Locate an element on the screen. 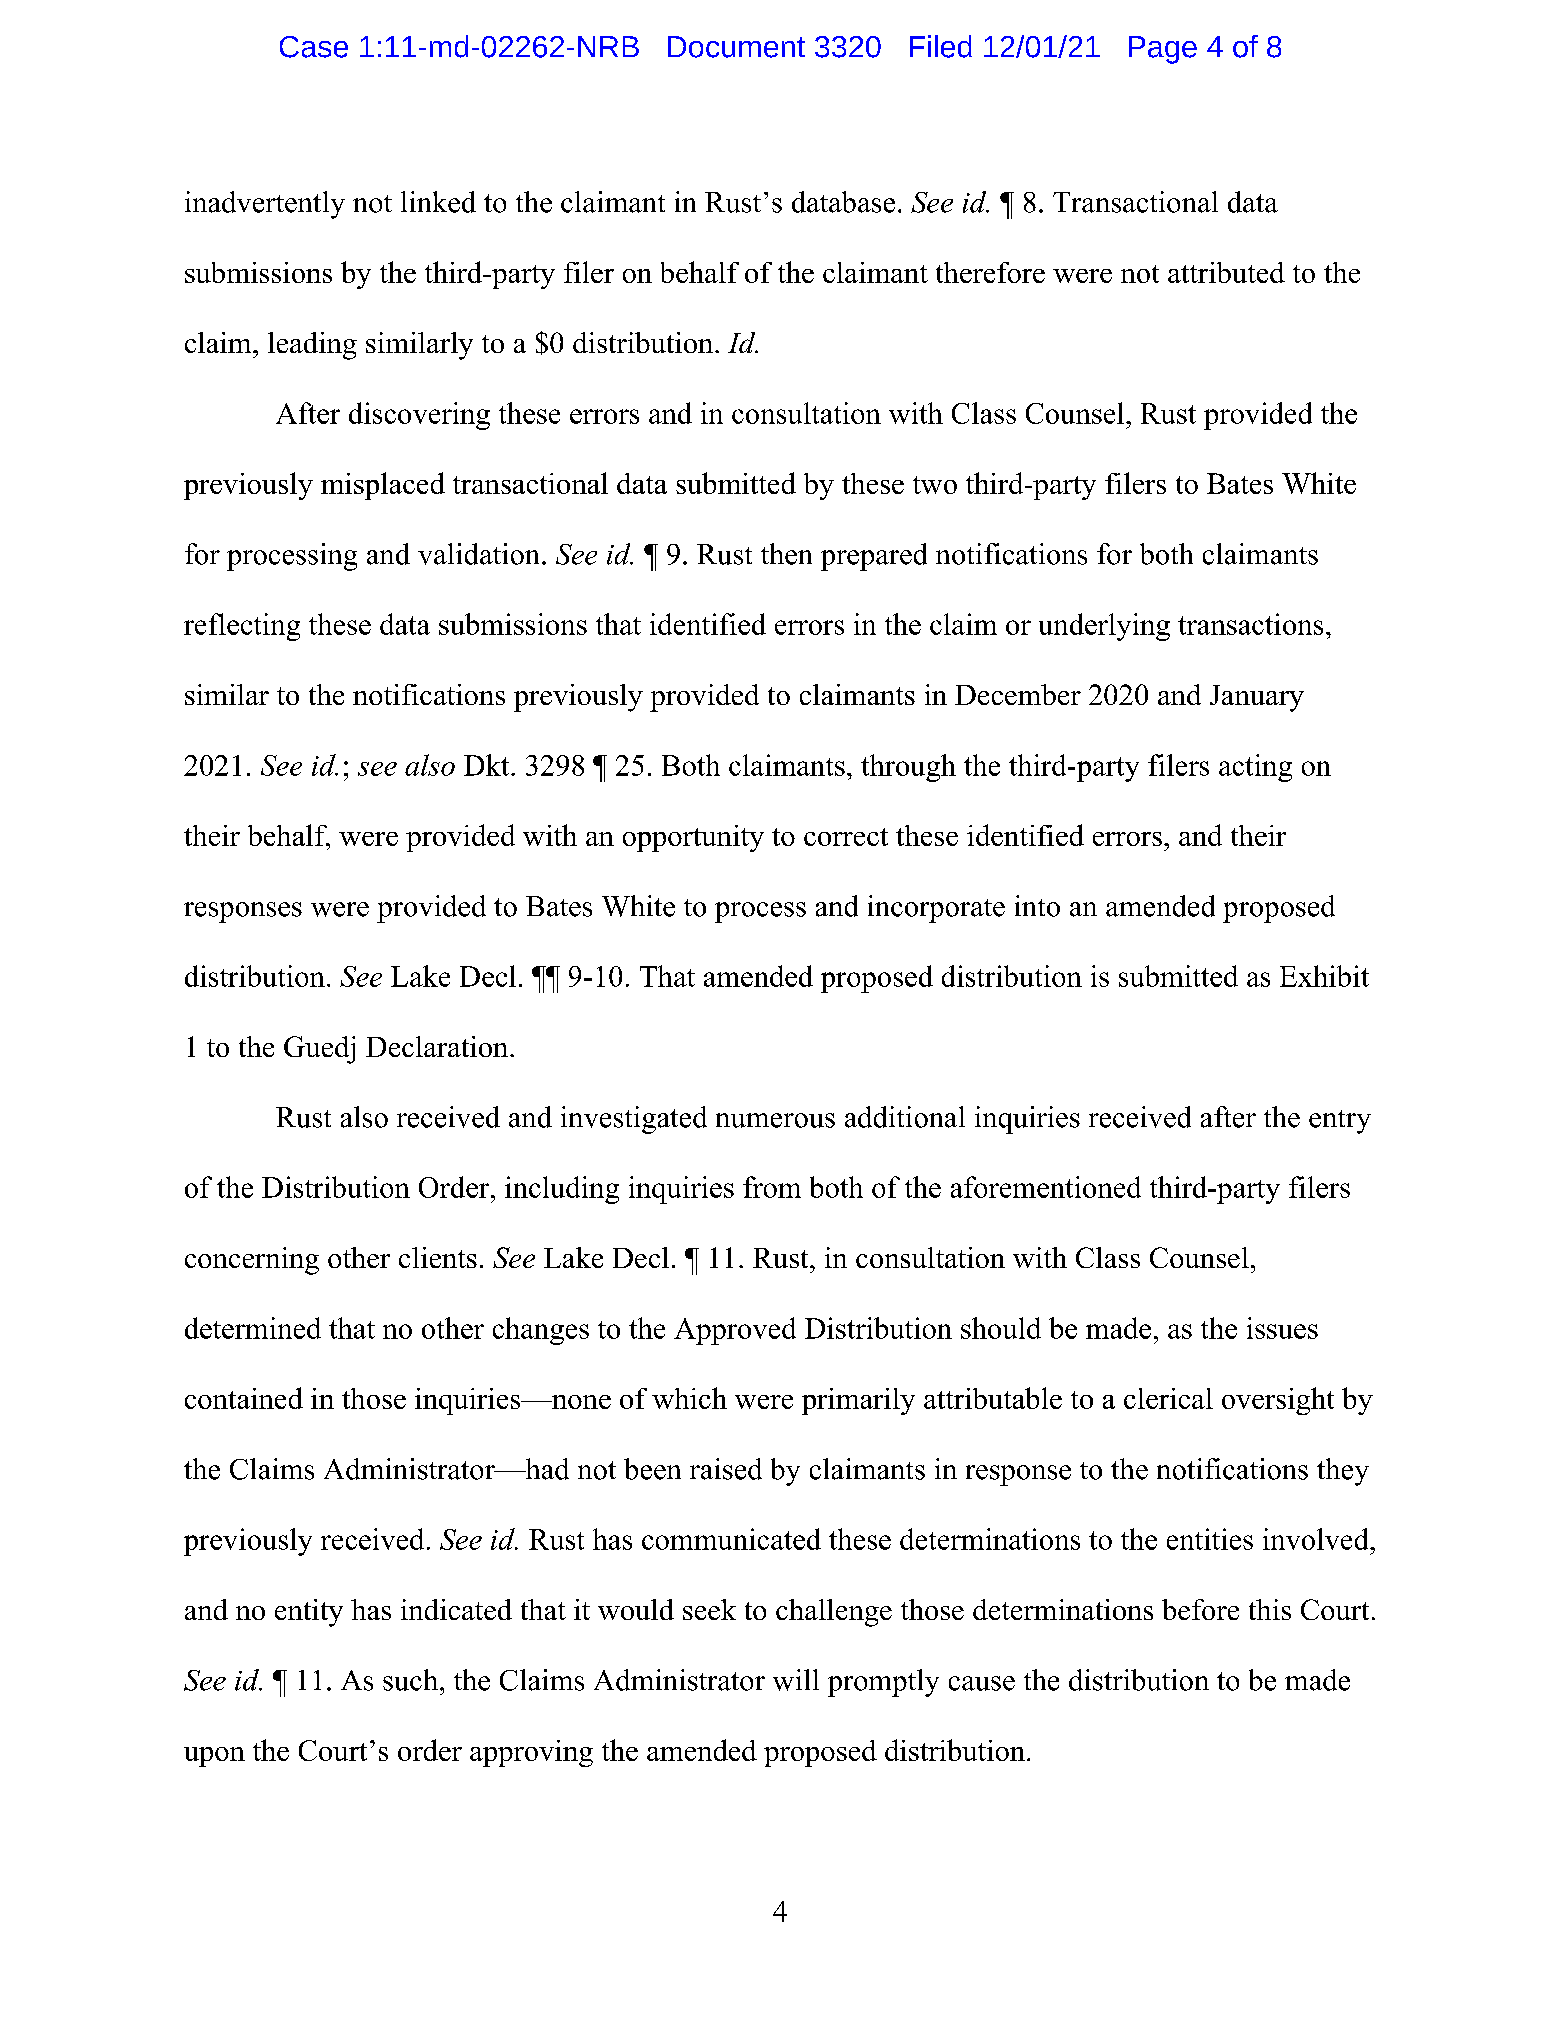  Page is located at coordinates (1163, 50).
